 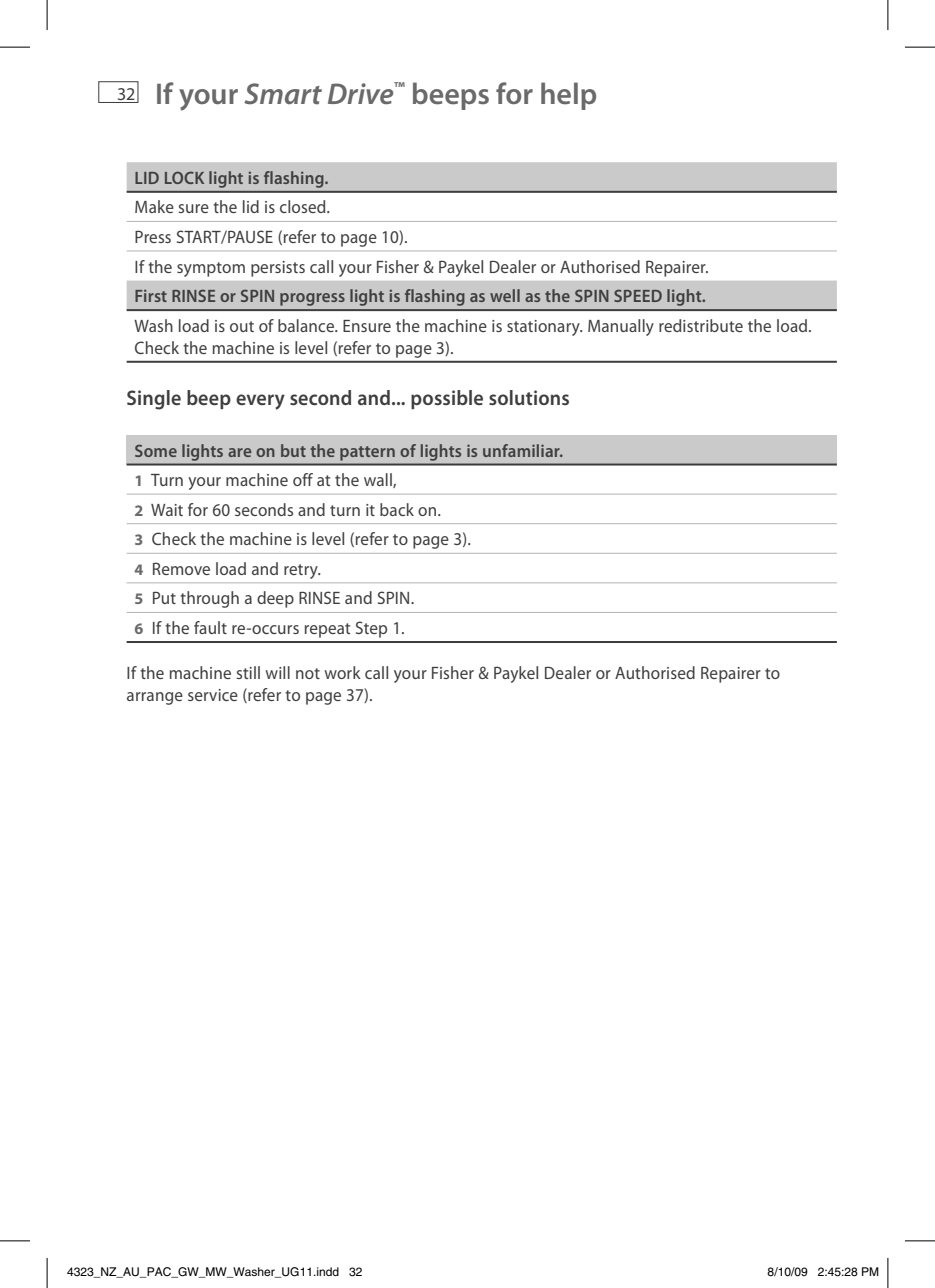 What do you see at coordinates (371, 629) in the screenshot?
I see `Step` at bounding box center [371, 629].
